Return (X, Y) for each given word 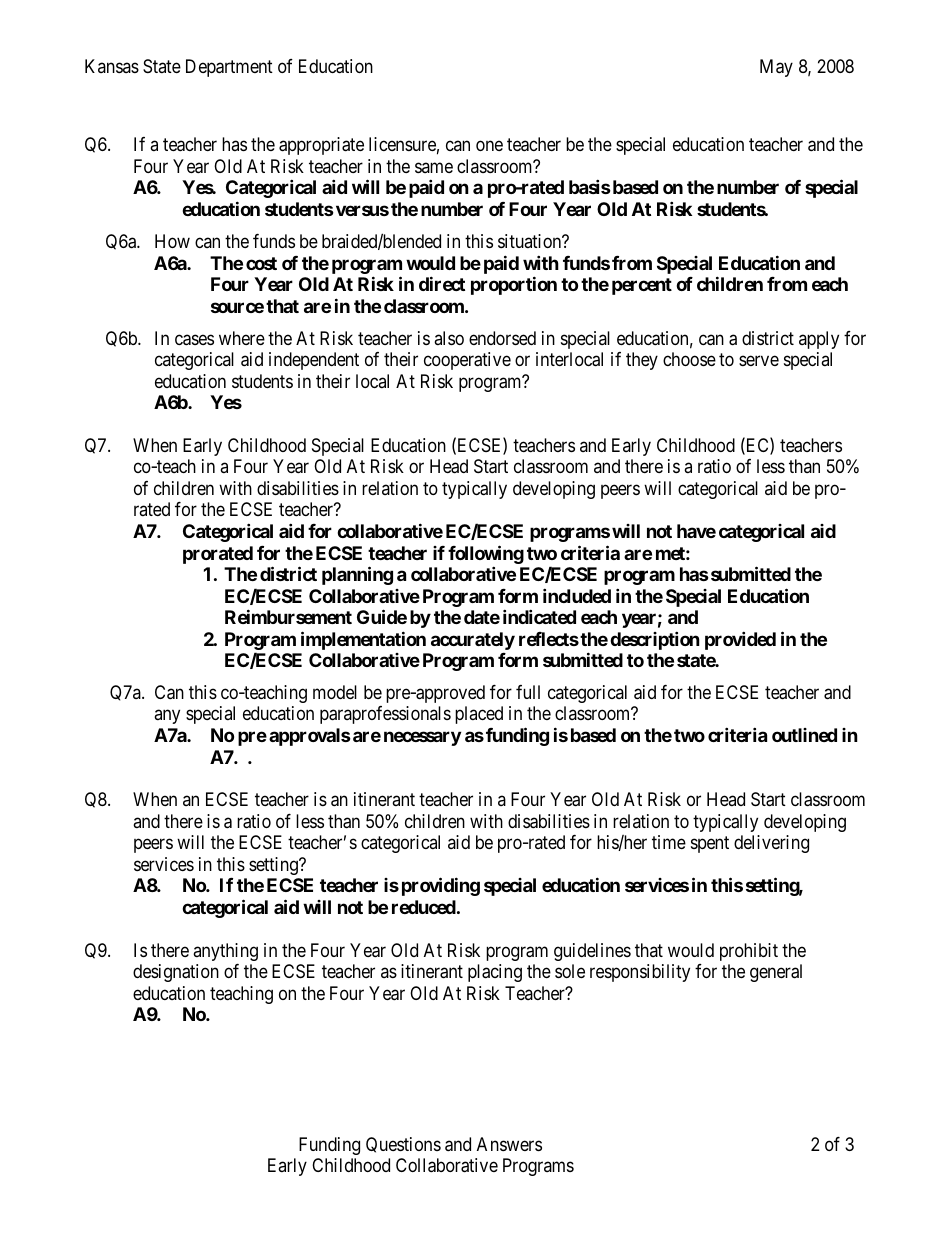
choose (689, 359)
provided (740, 640)
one (489, 146)
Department (229, 68)
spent (710, 845)
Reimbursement (288, 616)
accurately (473, 641)
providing (441, 887)
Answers (509, 1144)
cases (194, 340)
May (776, 68)
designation (176, 973)
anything (225, 952)
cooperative (467, 361)
